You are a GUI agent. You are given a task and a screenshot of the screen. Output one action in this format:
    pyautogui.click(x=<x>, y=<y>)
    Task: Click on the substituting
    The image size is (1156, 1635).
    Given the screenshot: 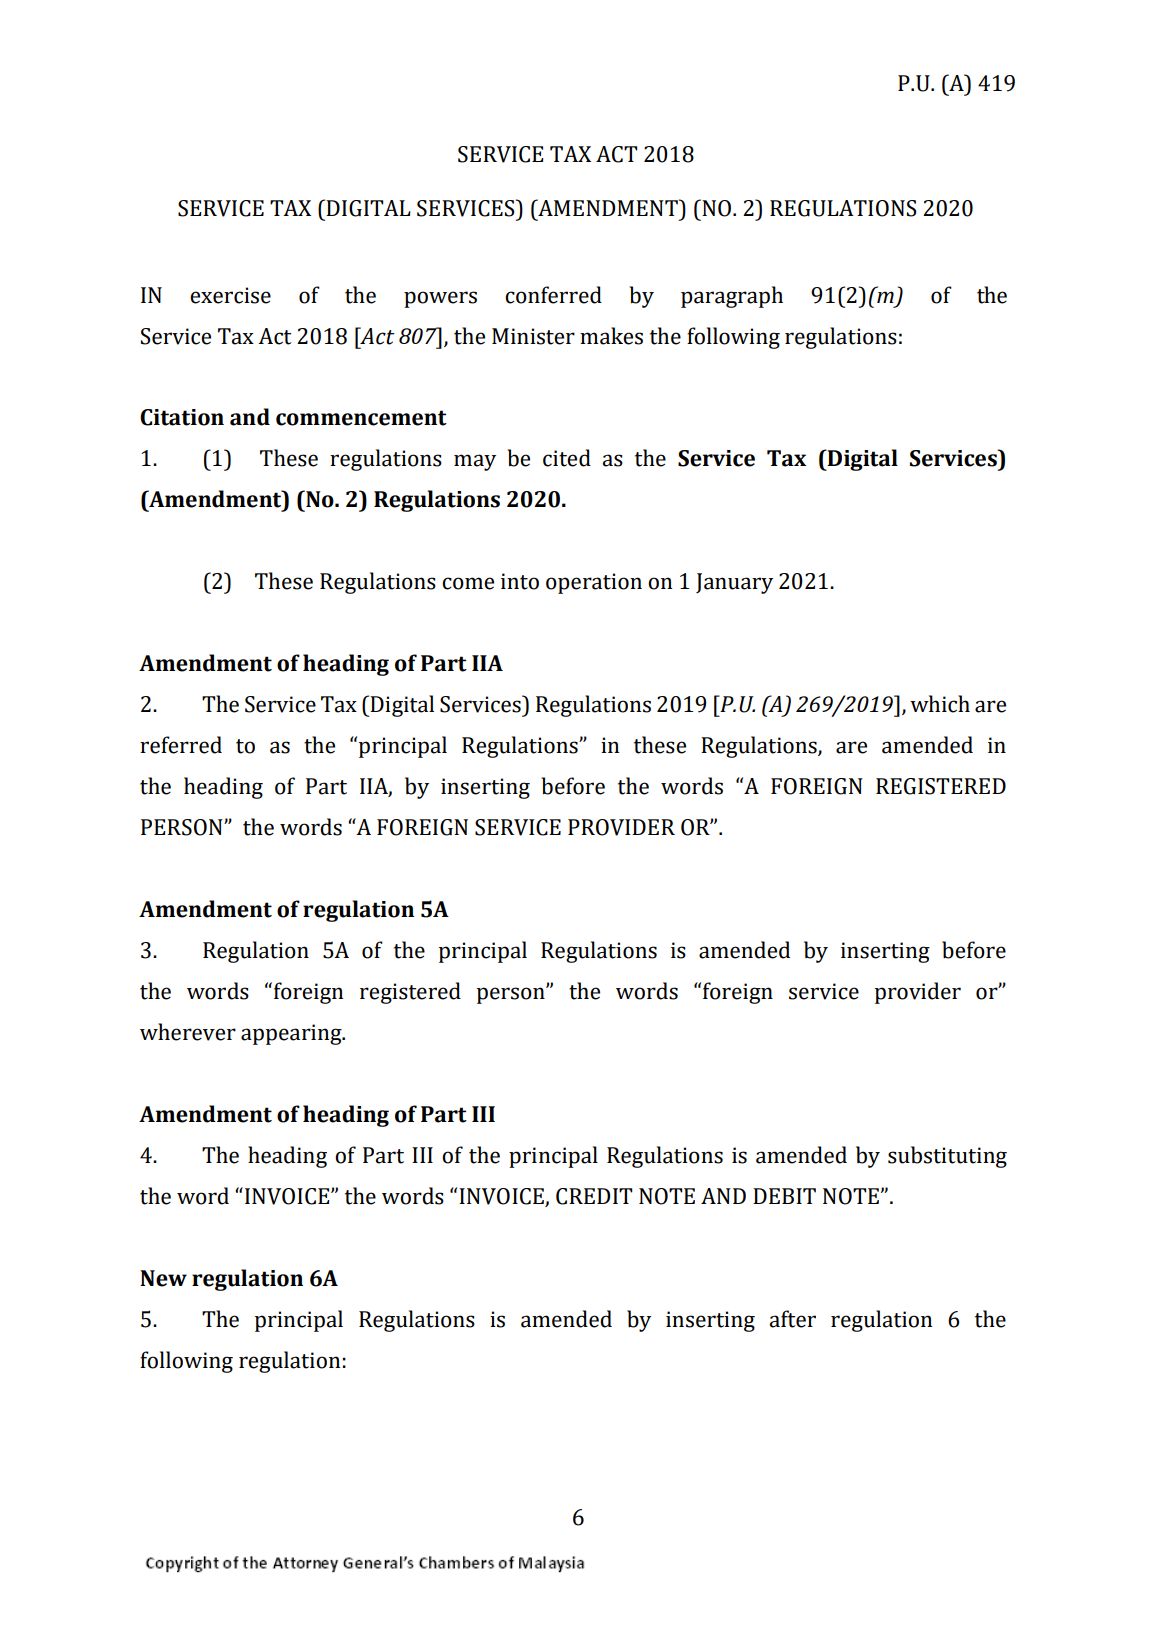 What is the action you would take?
    pyautogui.click(x=947, y=1157)
